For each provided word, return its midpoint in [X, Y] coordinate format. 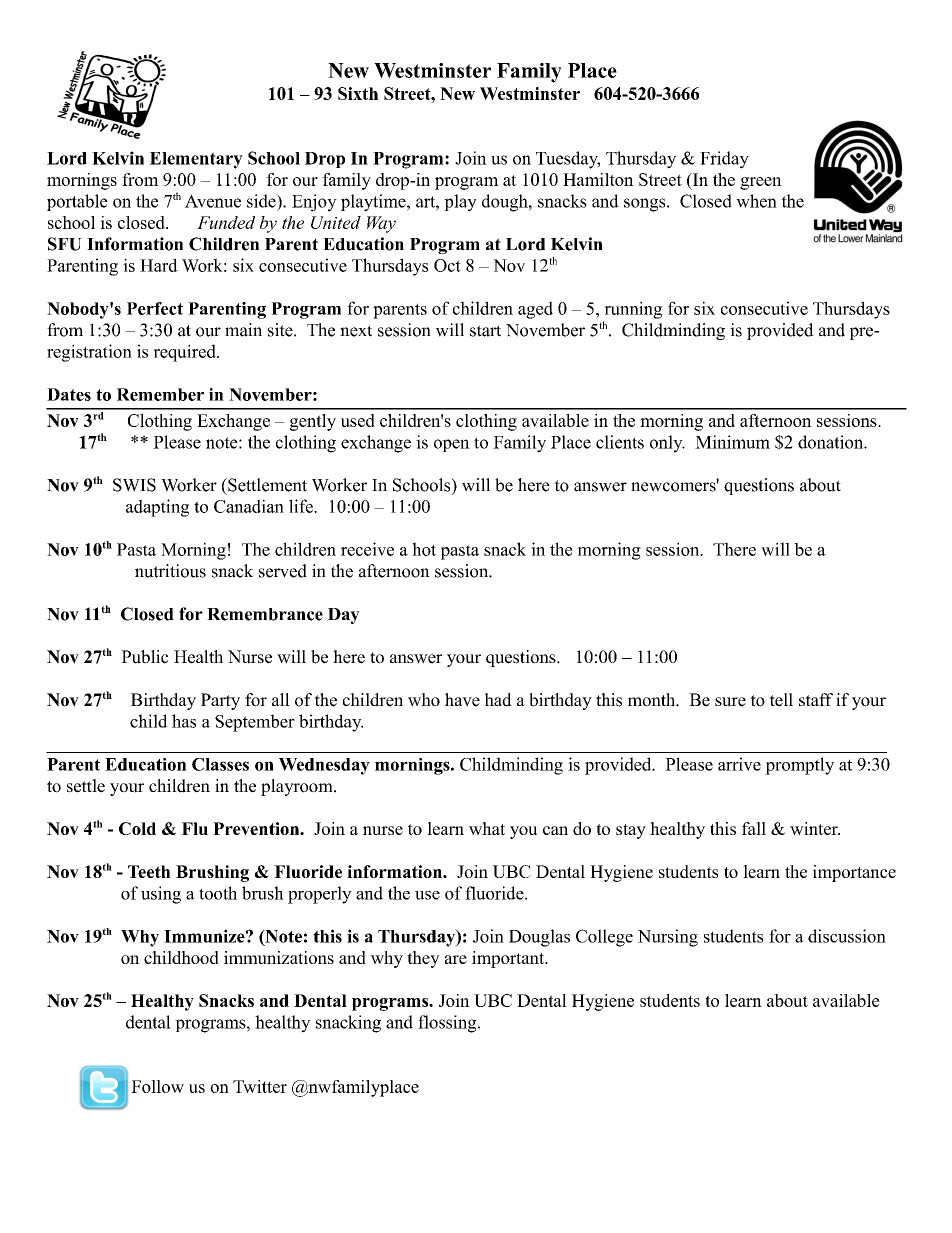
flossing [448, 1024]
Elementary [196, 160]
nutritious [170, 571]
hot [424, 549]
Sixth [358, 93]
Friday [724, 160]
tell [781, 700]
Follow [157, 1086]
